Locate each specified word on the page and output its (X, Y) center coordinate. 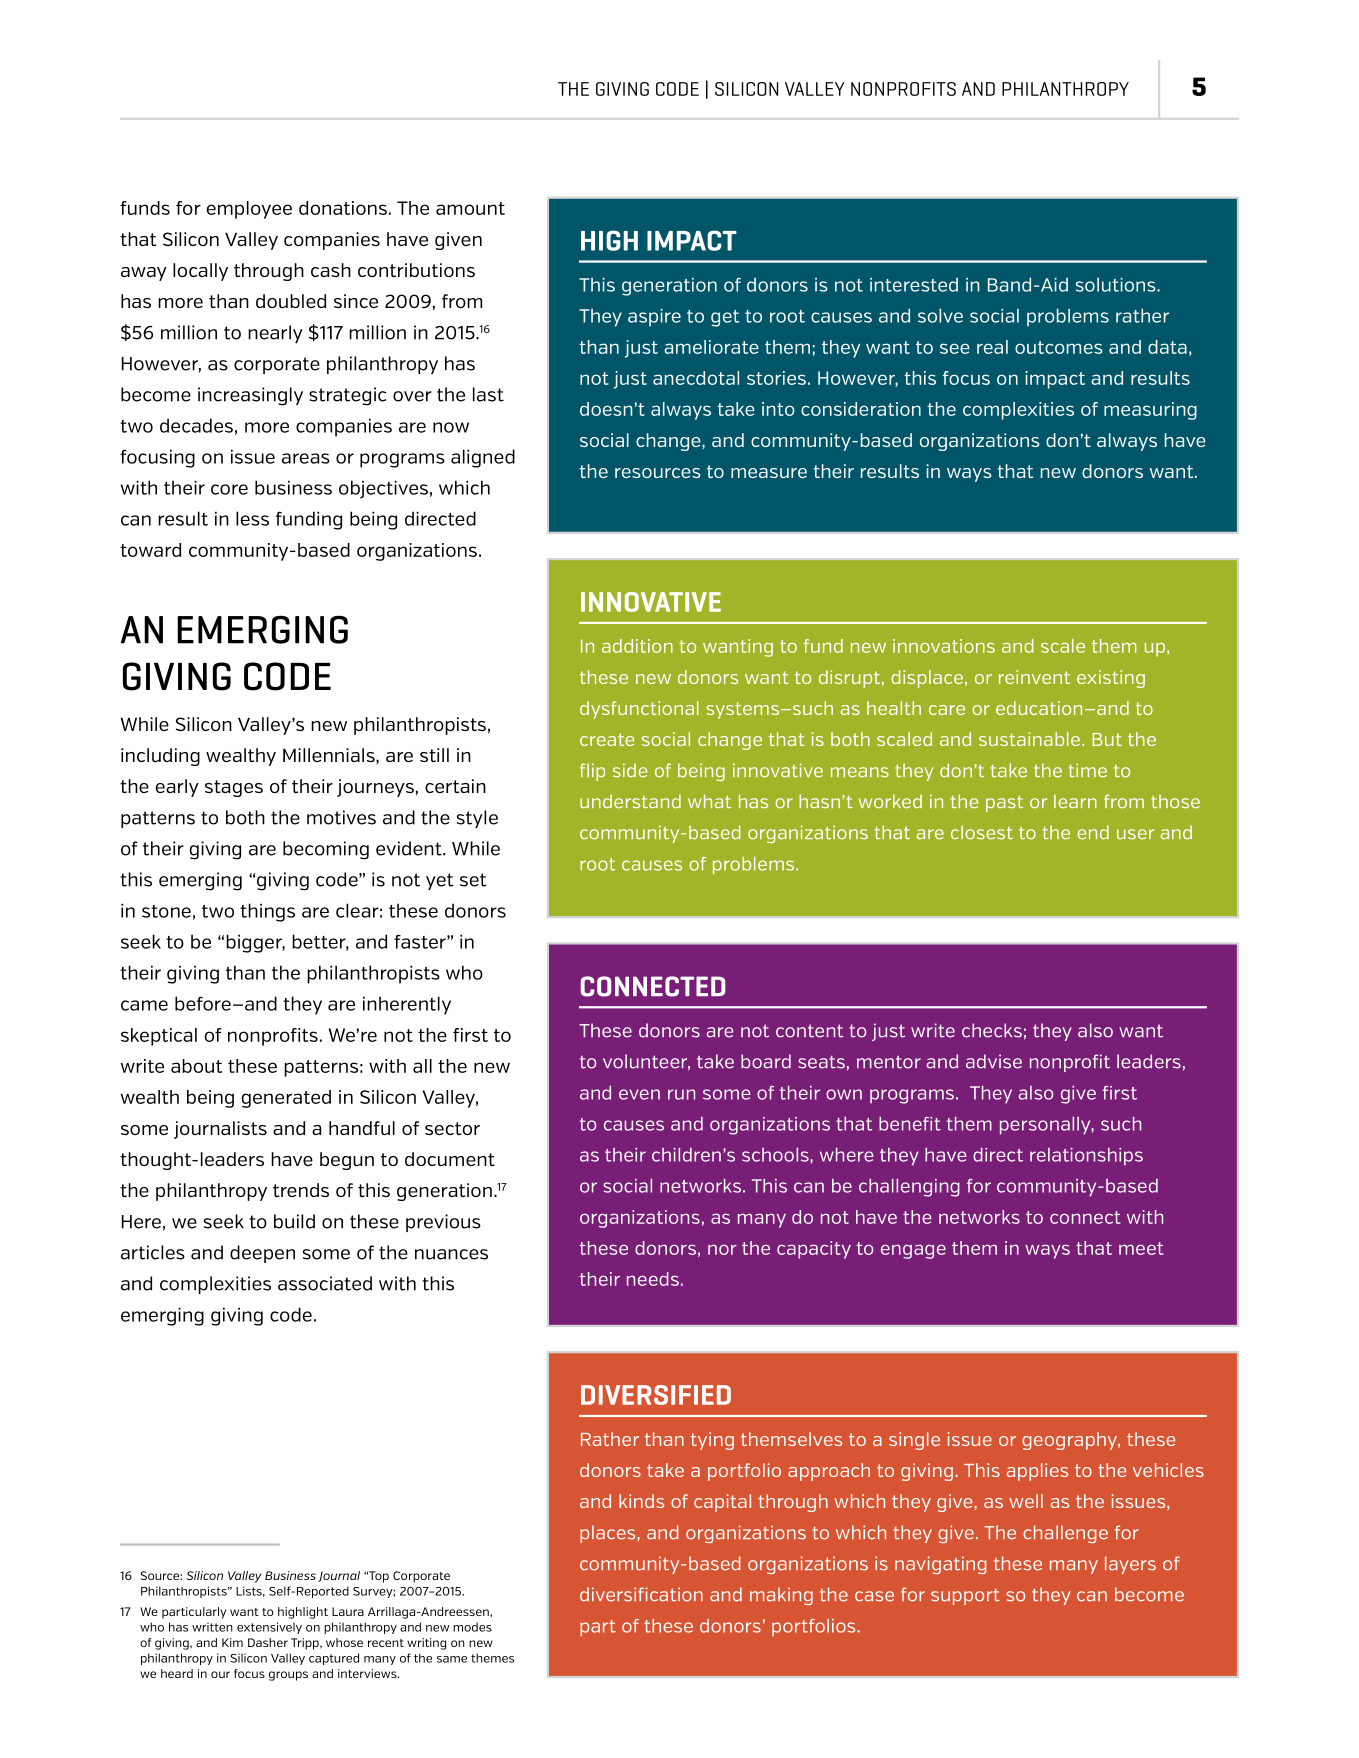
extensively (269, 1628)
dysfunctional (639, 710)
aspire (654, 318)
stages (234, 788)
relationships (1086, 1157)
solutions (1117, 285)
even (639, 1094)
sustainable (1029, 739)
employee (249, 210)
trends (301, 1190)
